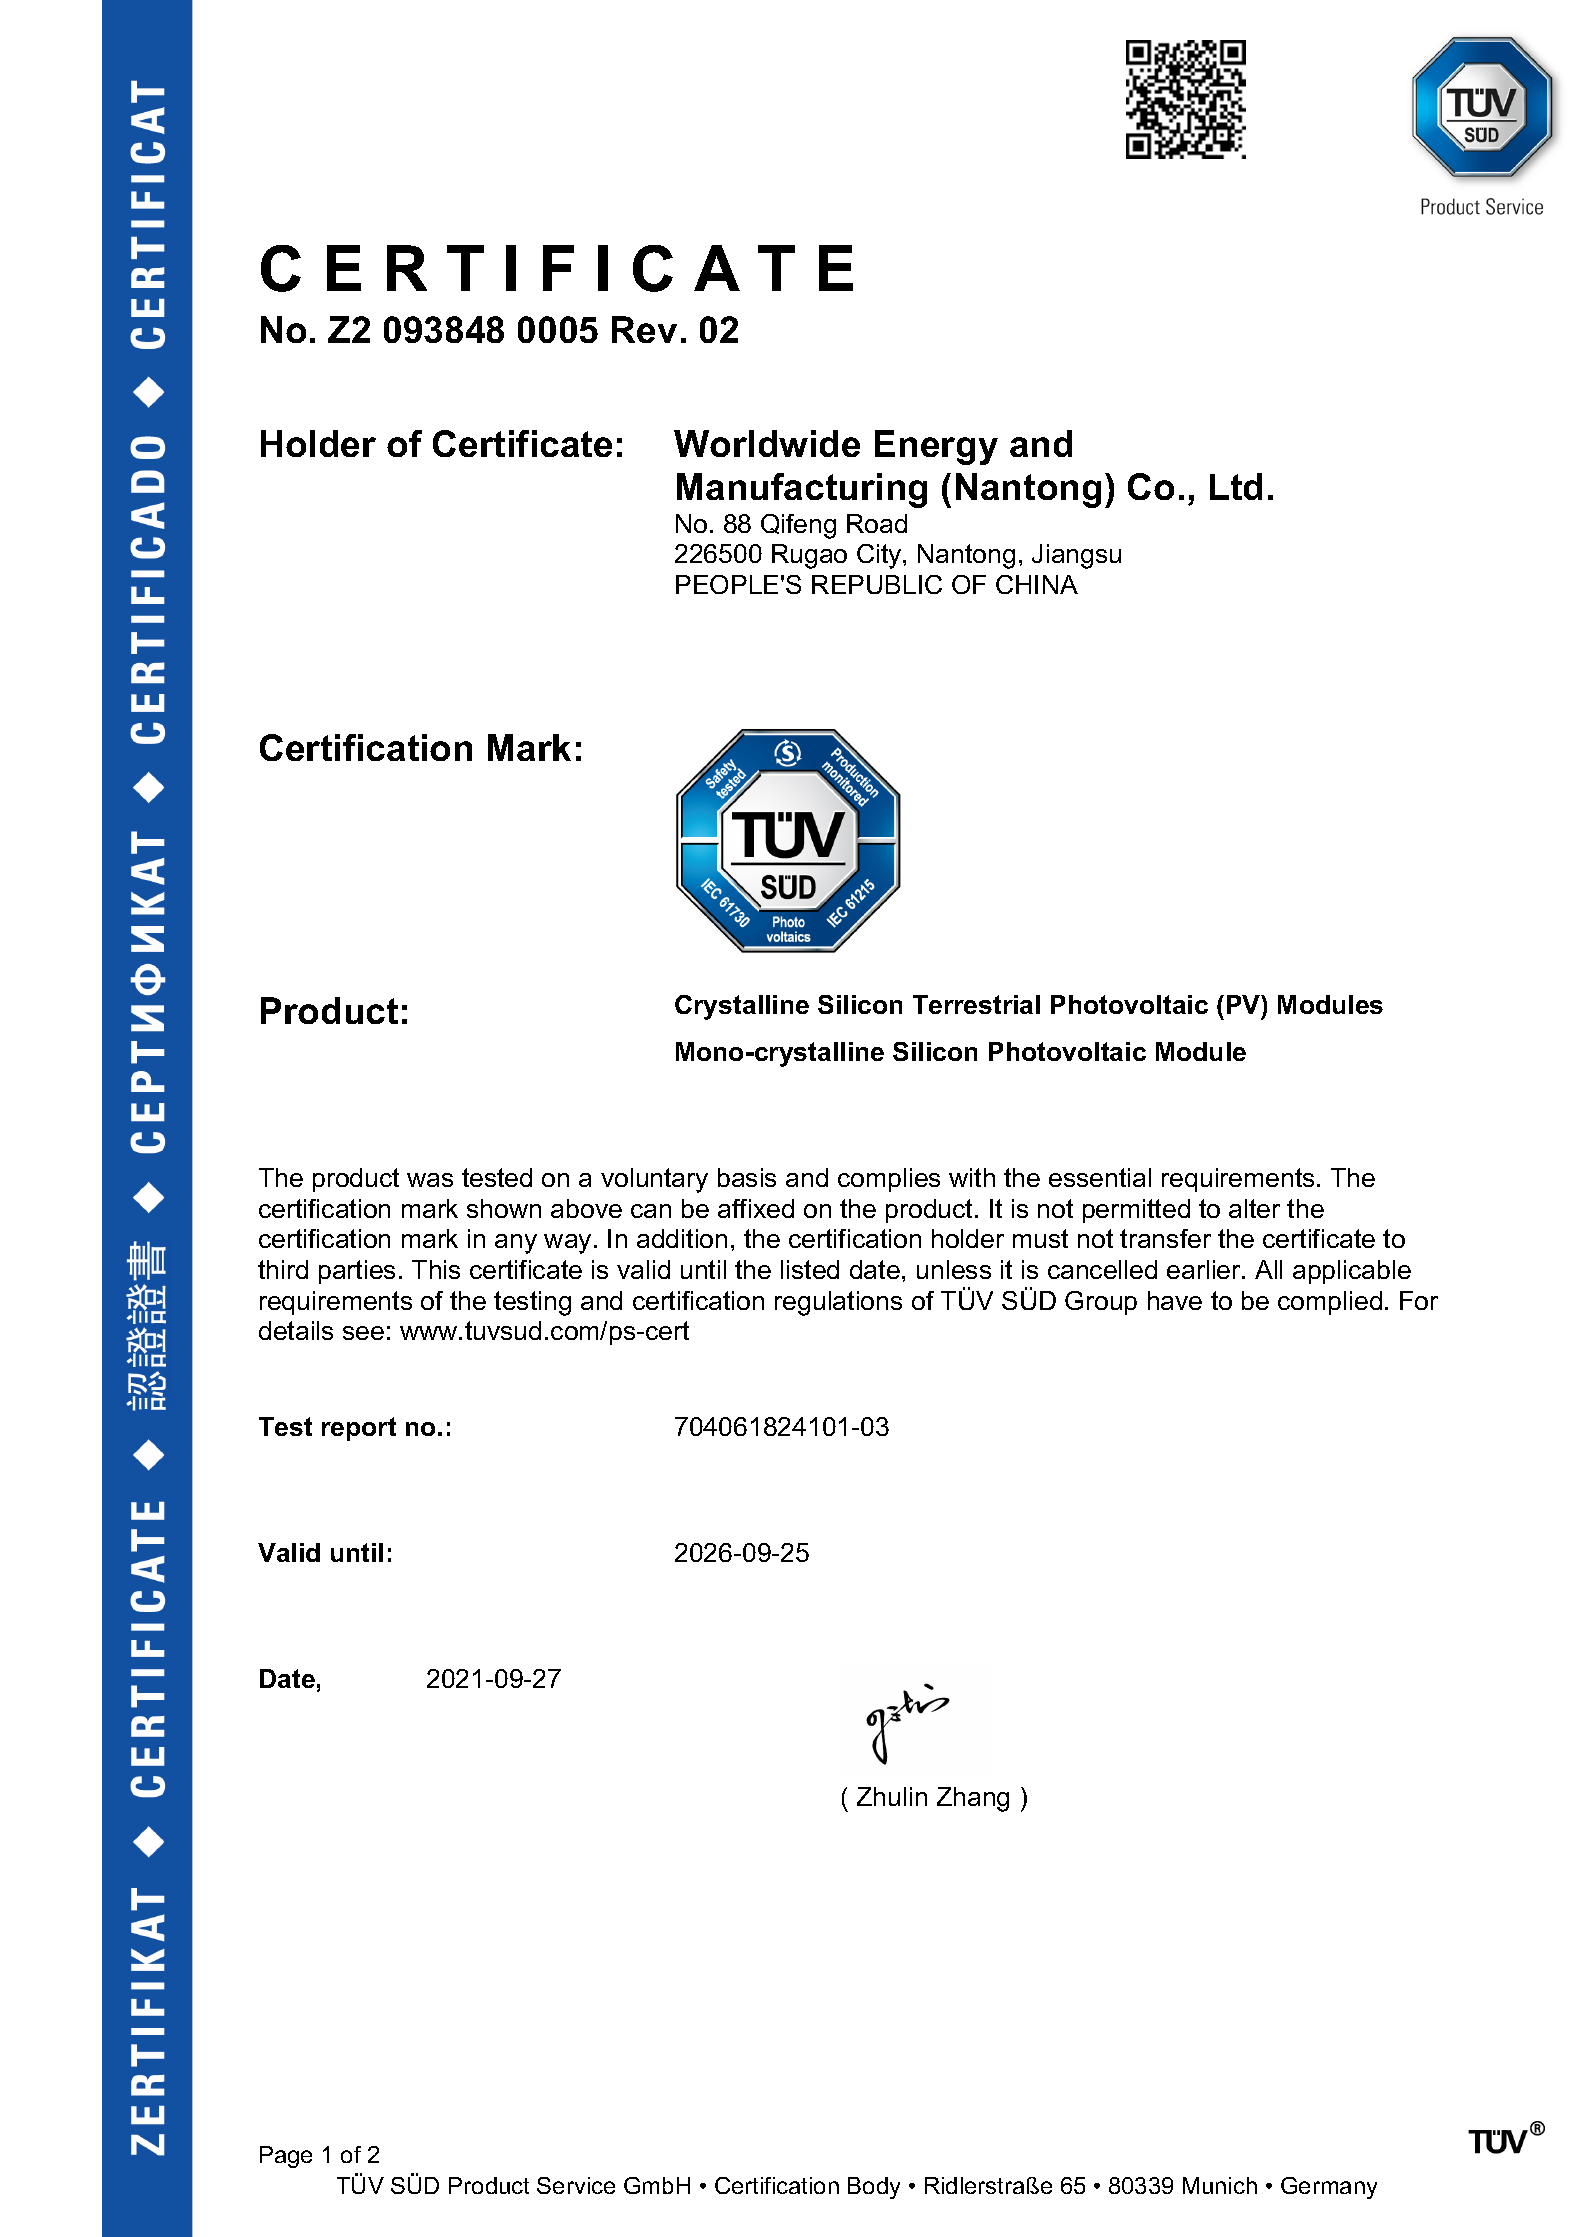 This screenshot has height=2237, width=1582. I want to click on Germany, so click(1329, 2188).
